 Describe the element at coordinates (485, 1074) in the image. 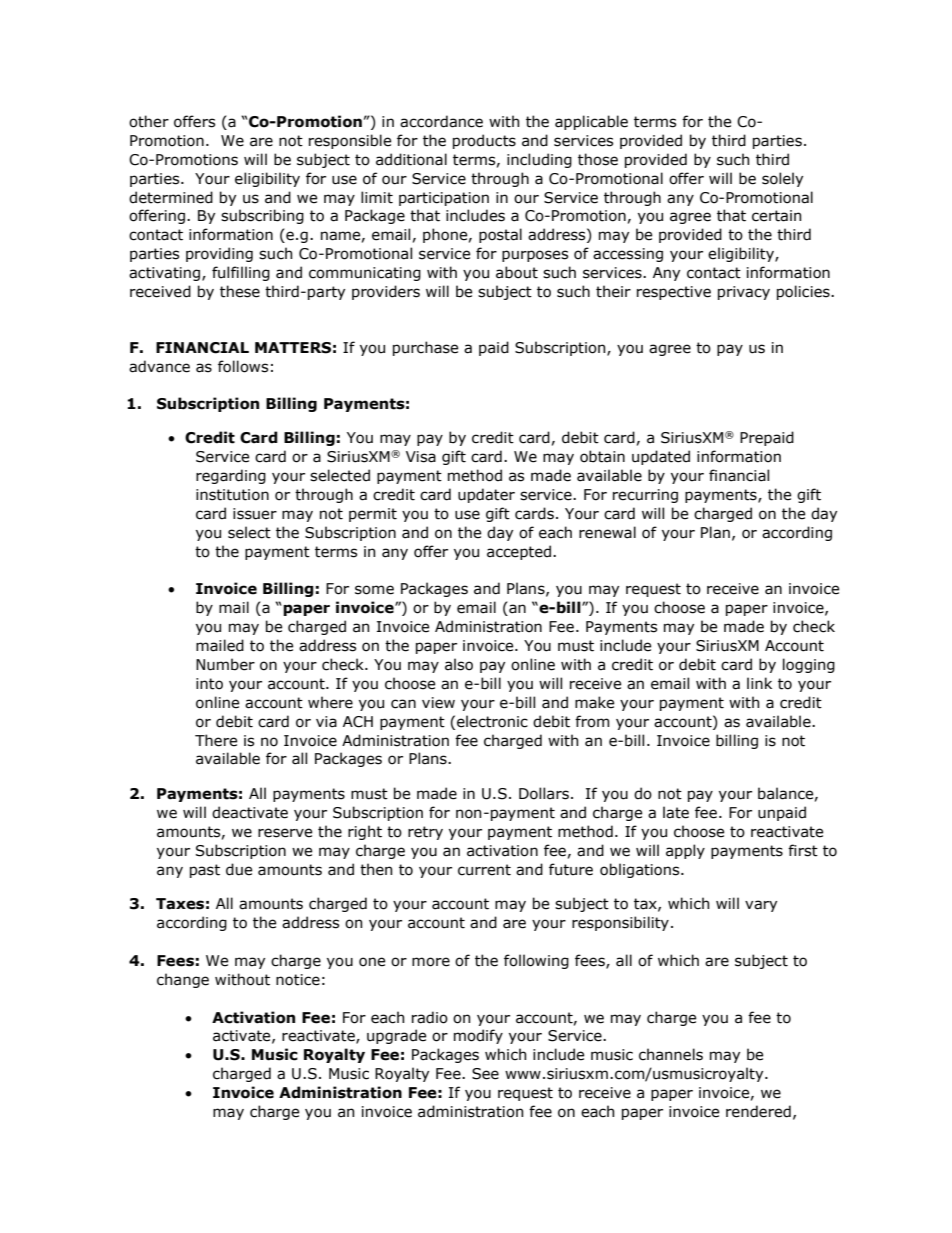

I see `See` at that location.
